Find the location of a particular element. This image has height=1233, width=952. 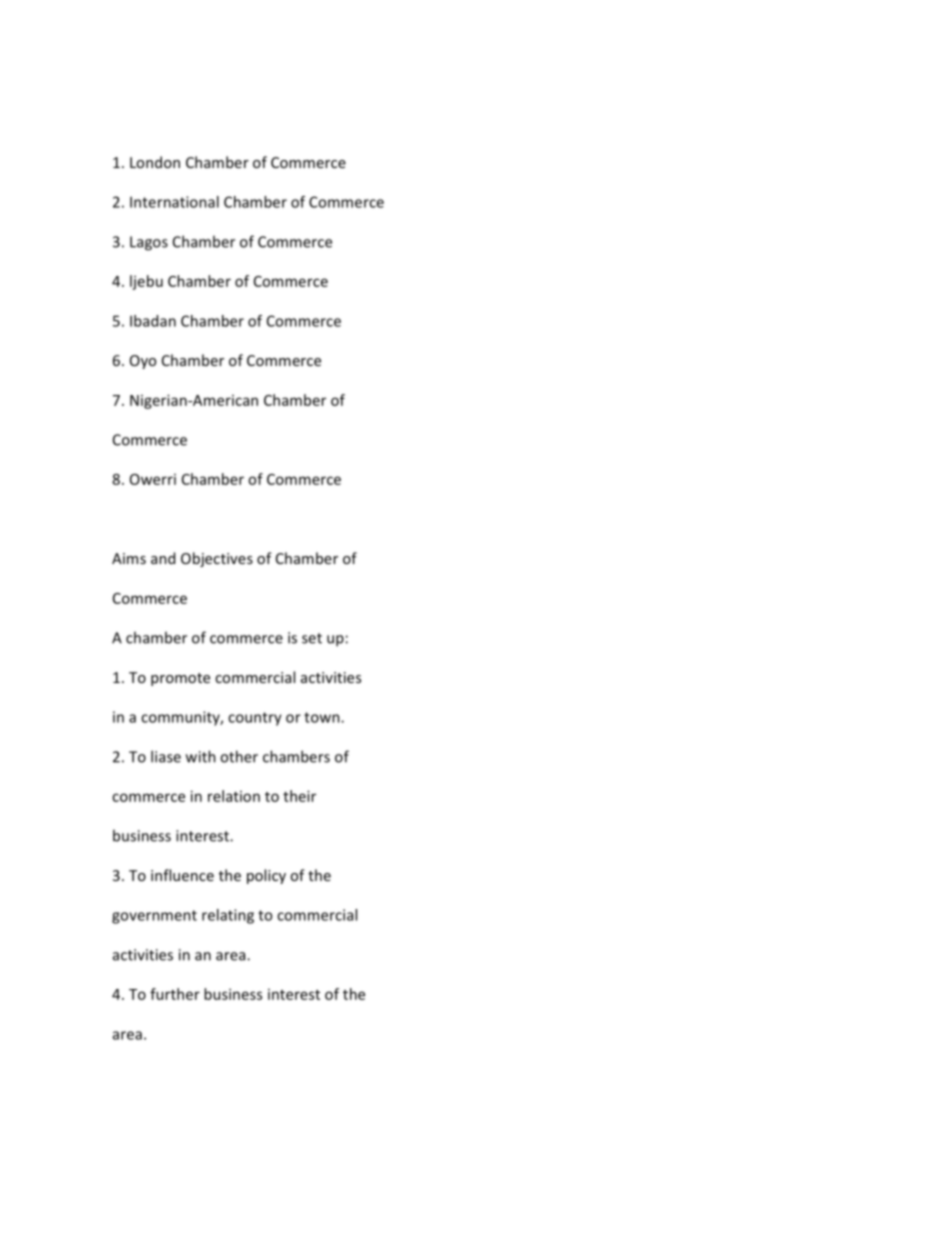

government is located at coordinates (154, 917).
